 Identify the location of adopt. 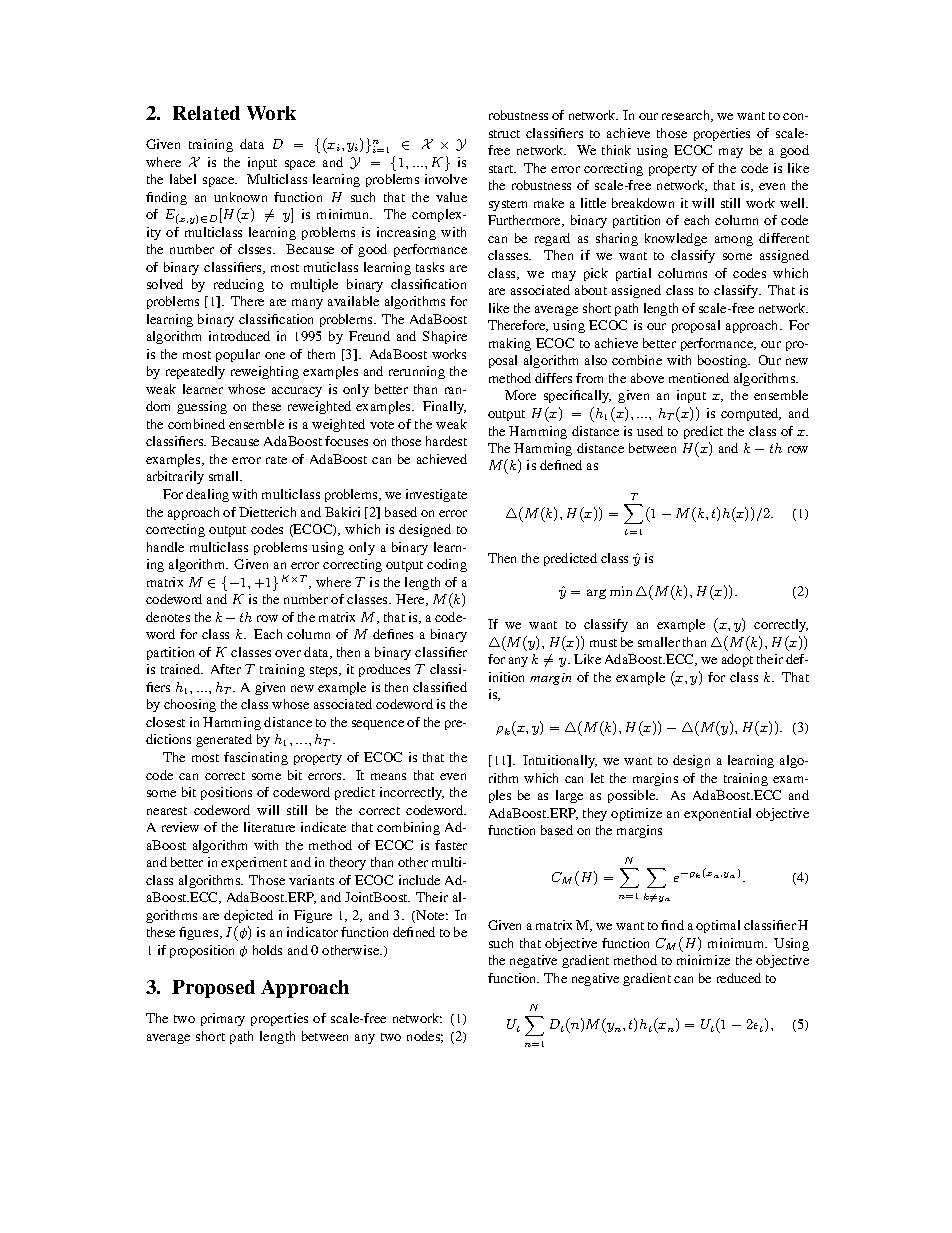
(737, 660).
